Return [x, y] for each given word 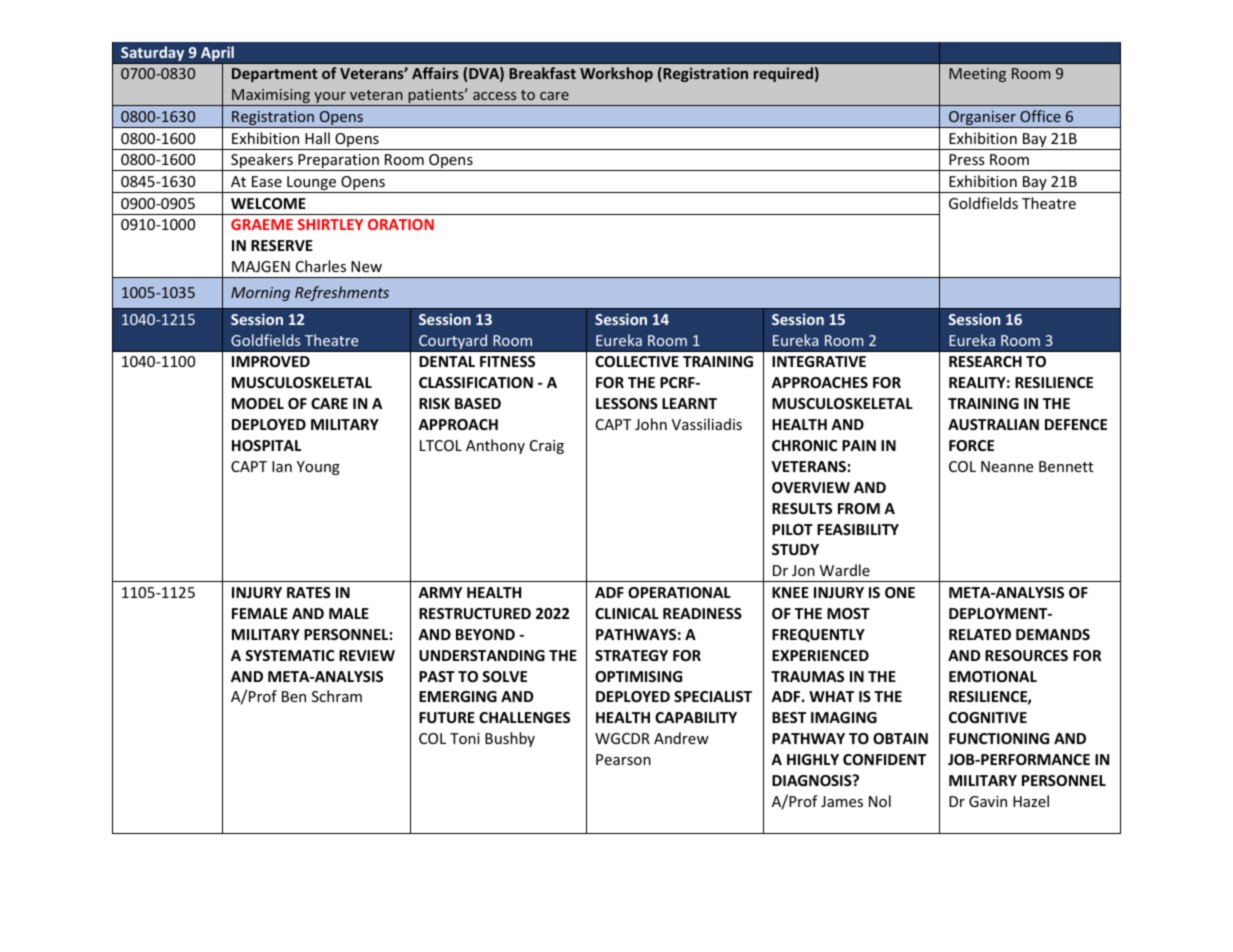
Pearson [623, 759]
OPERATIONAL [679, 592]
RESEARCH [985, 361]
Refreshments [342, 293]
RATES [309, 592]
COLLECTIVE [637, 361]
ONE [900, 592]
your [330, 99]
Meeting [977, 75]
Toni [465, 738]
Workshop [616, 74]
